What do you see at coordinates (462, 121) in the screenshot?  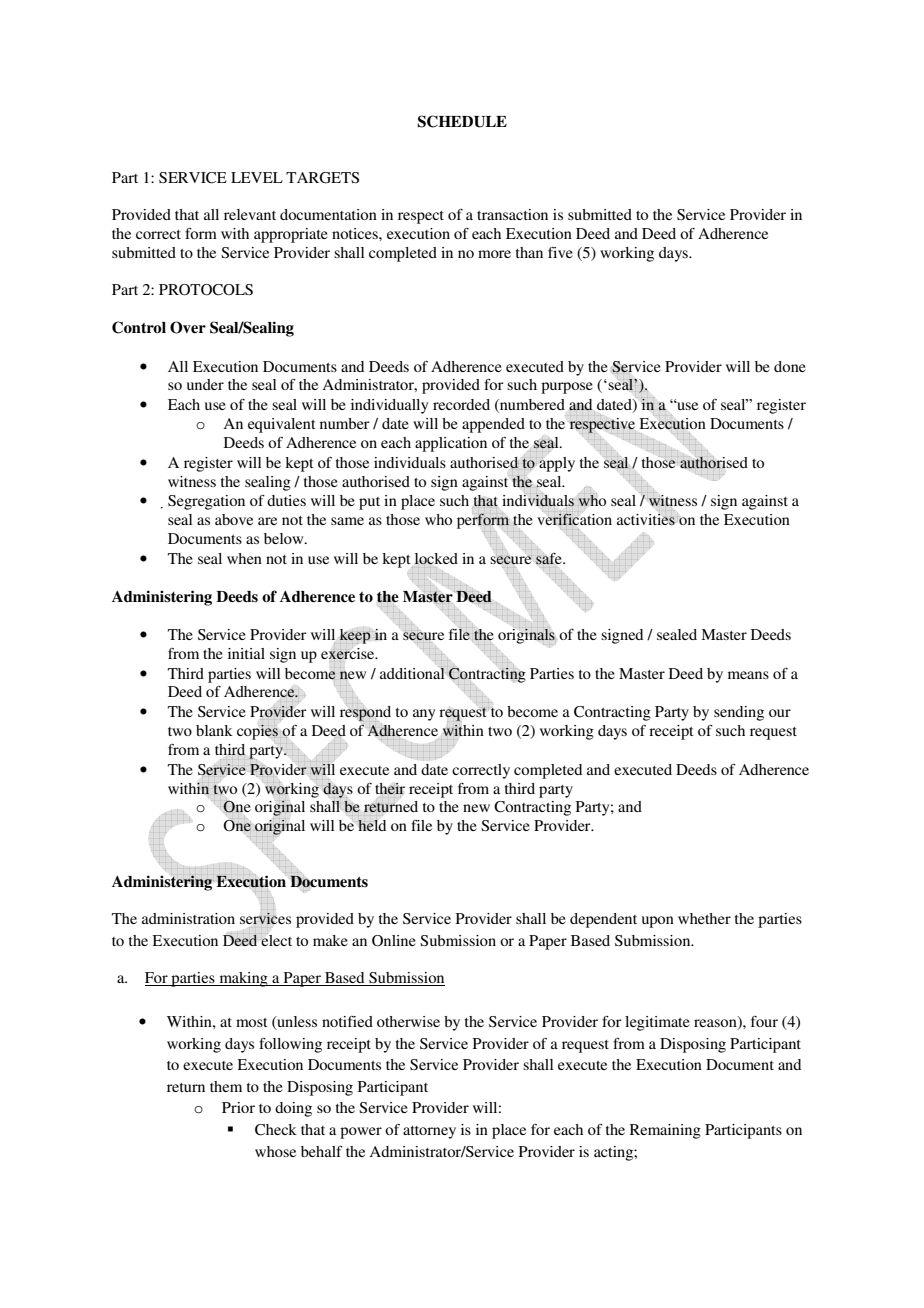 I see `SCHEDULE` at bounding box center [462, 121].
